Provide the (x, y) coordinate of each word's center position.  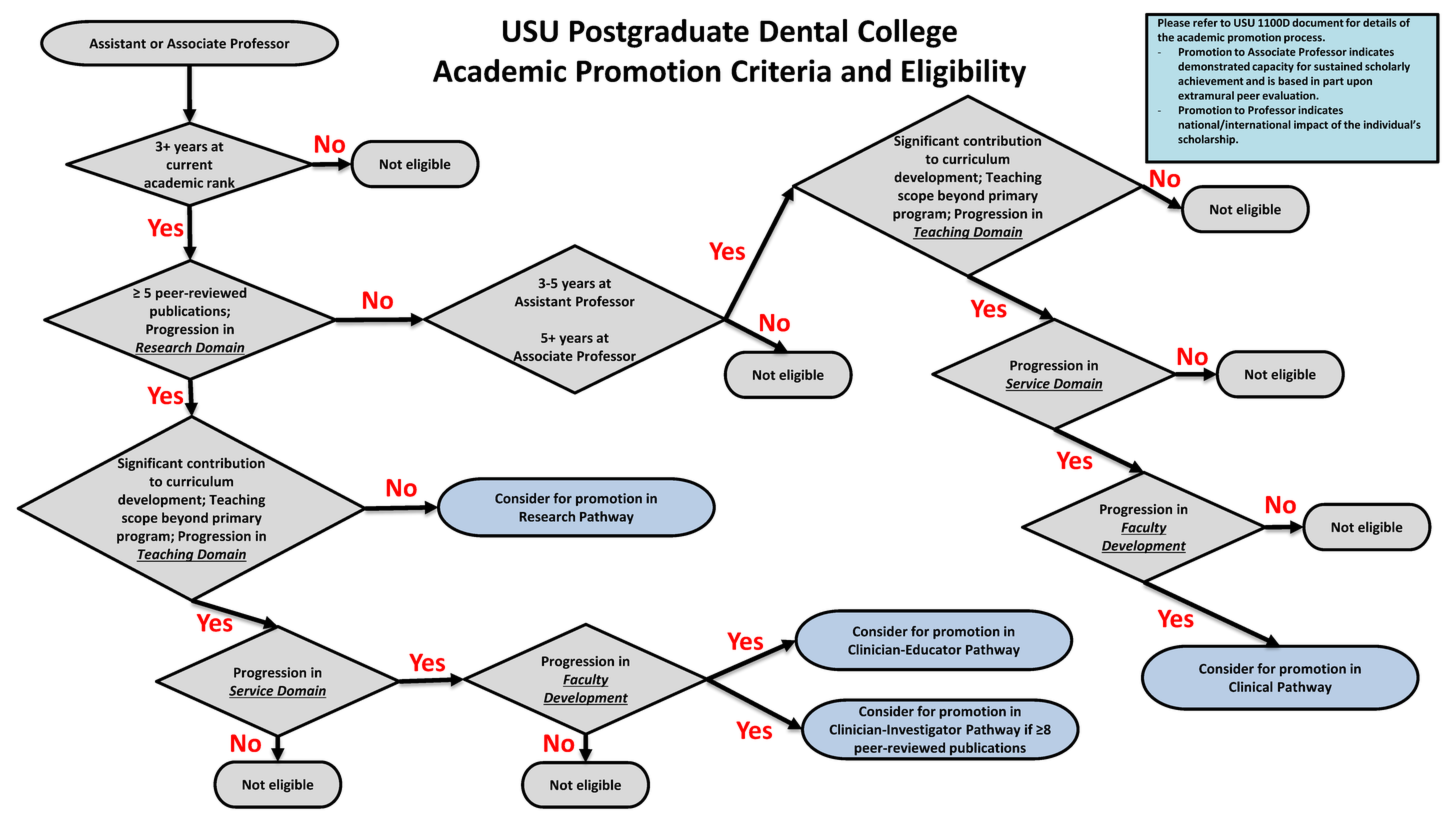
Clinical (1251, 686)
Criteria (781, 70)
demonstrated (1214, 66)
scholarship (1207, 140)
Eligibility (964, 73)
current (189, 165)
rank (222, 183)
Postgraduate (659, 33)
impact (1311, 125)
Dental (803, 30)
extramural (1206, 95)
